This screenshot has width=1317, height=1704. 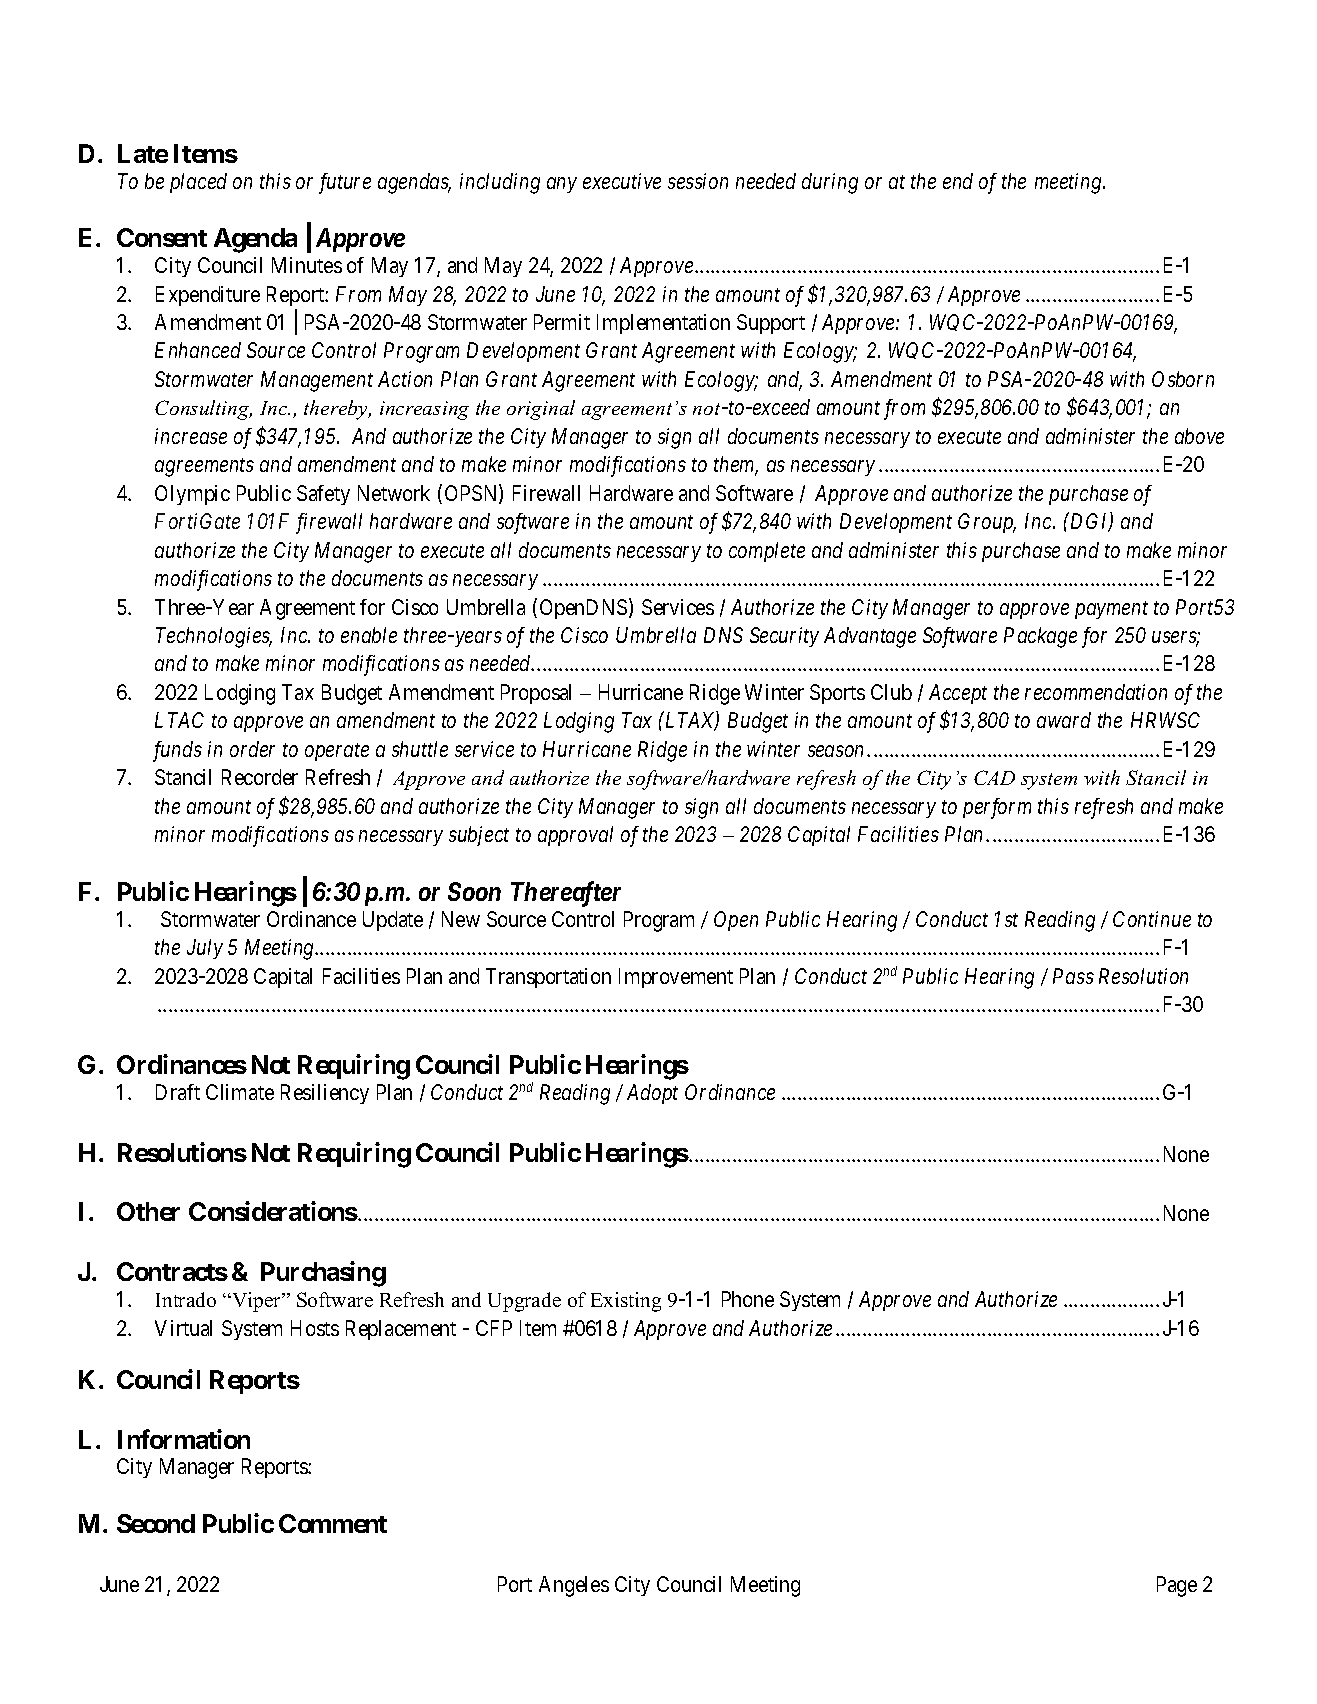 What do you see at coordinates (698, 181) in the screenshot?
I see `session` at bounding box center [698, 181].
